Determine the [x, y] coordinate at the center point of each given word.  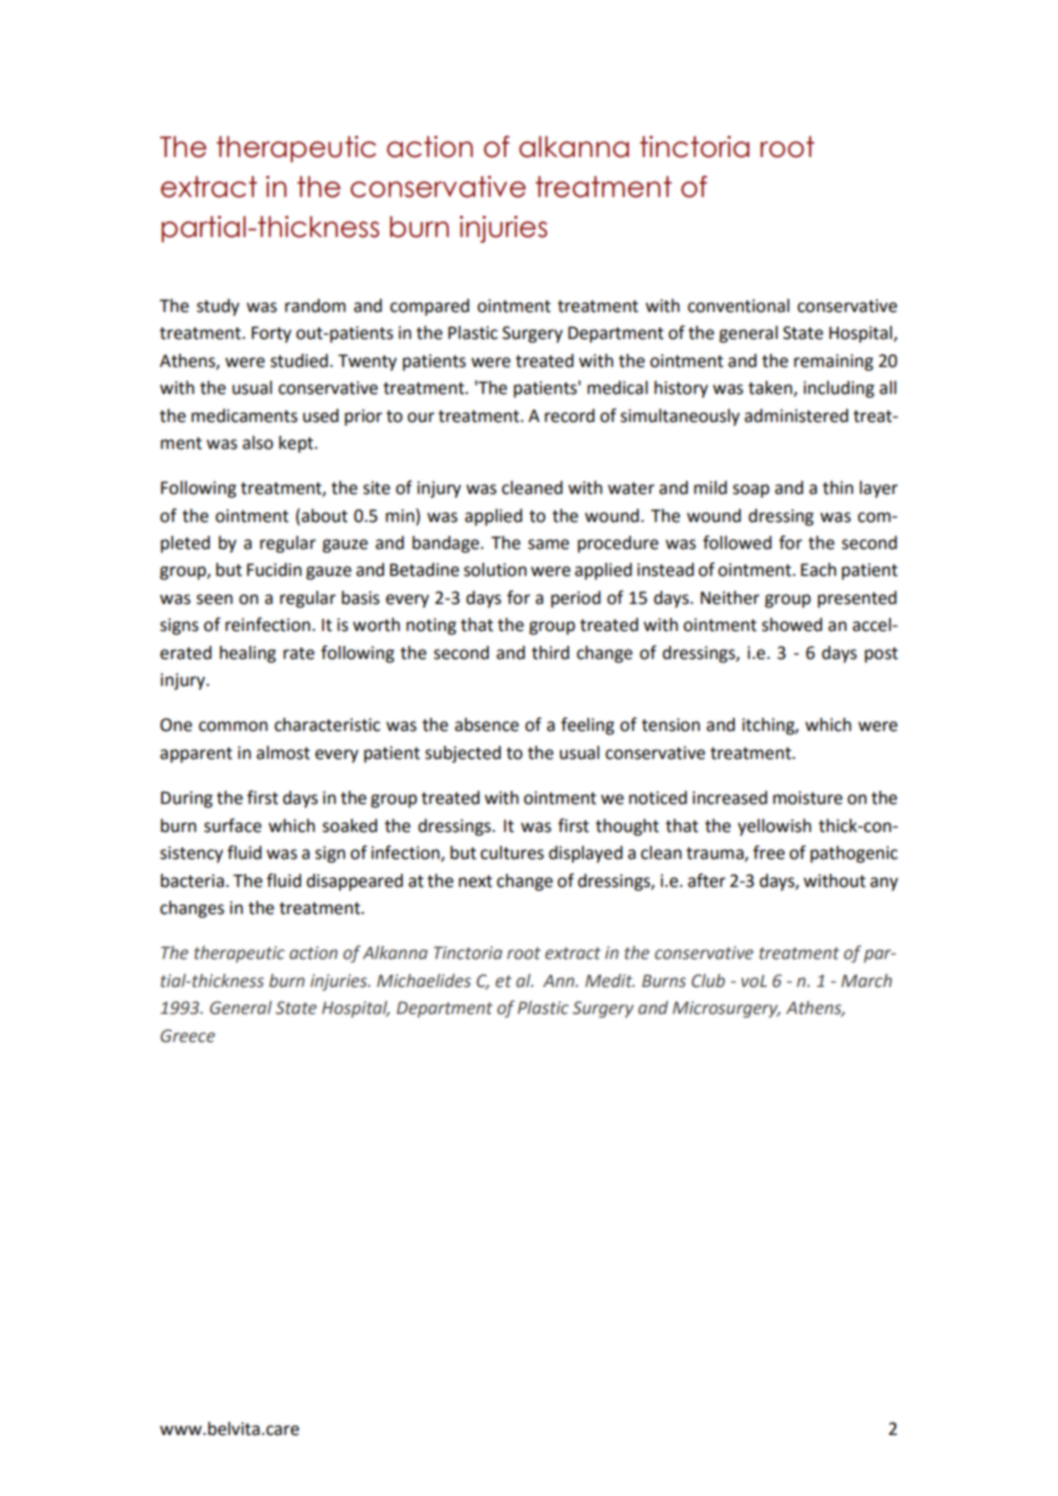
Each [818, 570]
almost [283, 753]
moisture [808, 798]
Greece [187, 1036]
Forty [272, 334]
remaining [833, 362]
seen [214, 599]
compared [429, 307]
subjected [463, 754]
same [548, 544]
